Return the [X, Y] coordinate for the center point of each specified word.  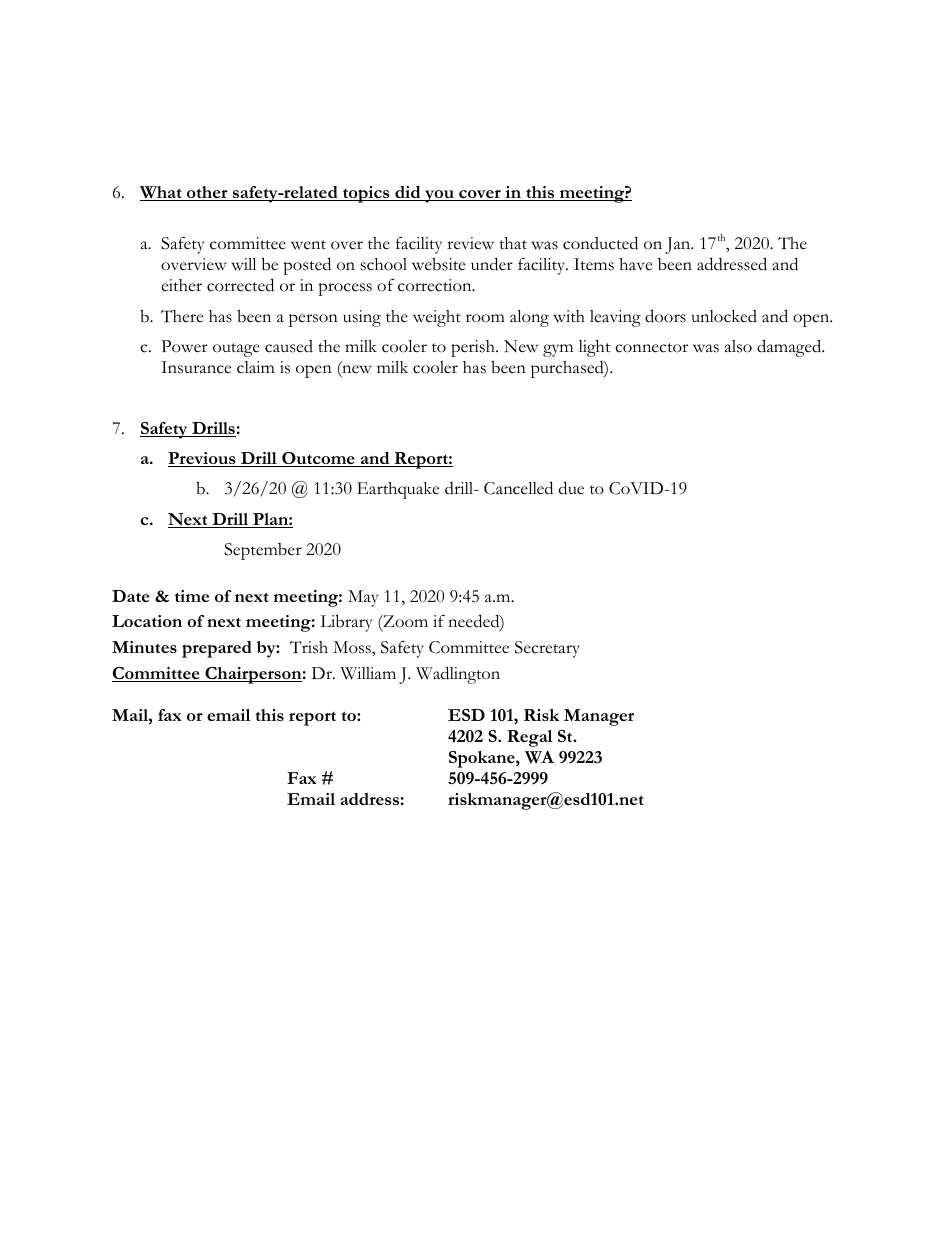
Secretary [547, 649]
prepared [217, 649]
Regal [529, 738]
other [207, 193]
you [439, 196]
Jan [679, 245]
